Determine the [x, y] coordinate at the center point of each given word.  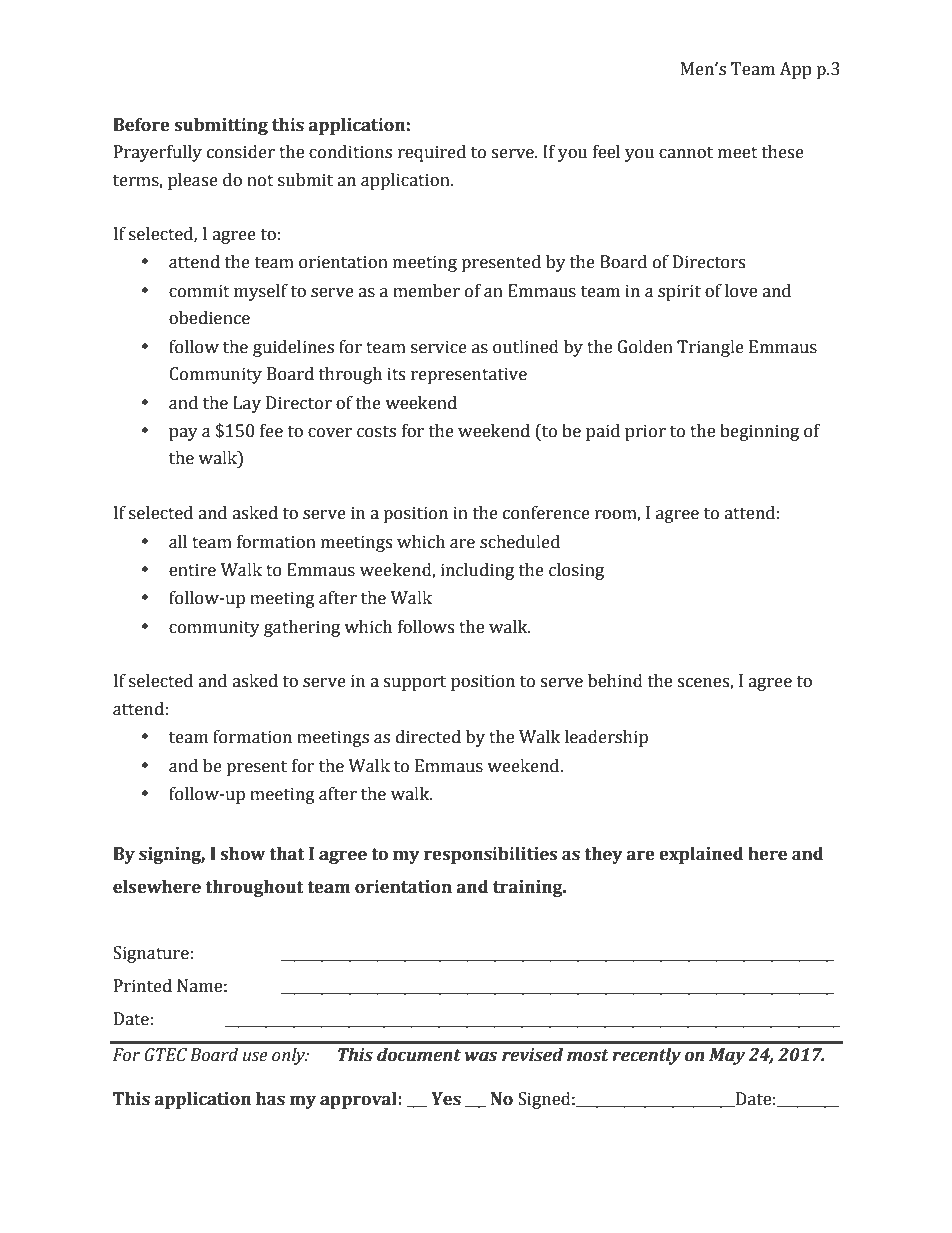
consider [241, 152]
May [727, 1056]
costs [376, 432]
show [243, 854]
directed [428, 737]
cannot [686, 153]
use [255, 1057]
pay [183, 434]
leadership [606, 738]
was [481, 1056]
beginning [759, 432]
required [432, 153]
